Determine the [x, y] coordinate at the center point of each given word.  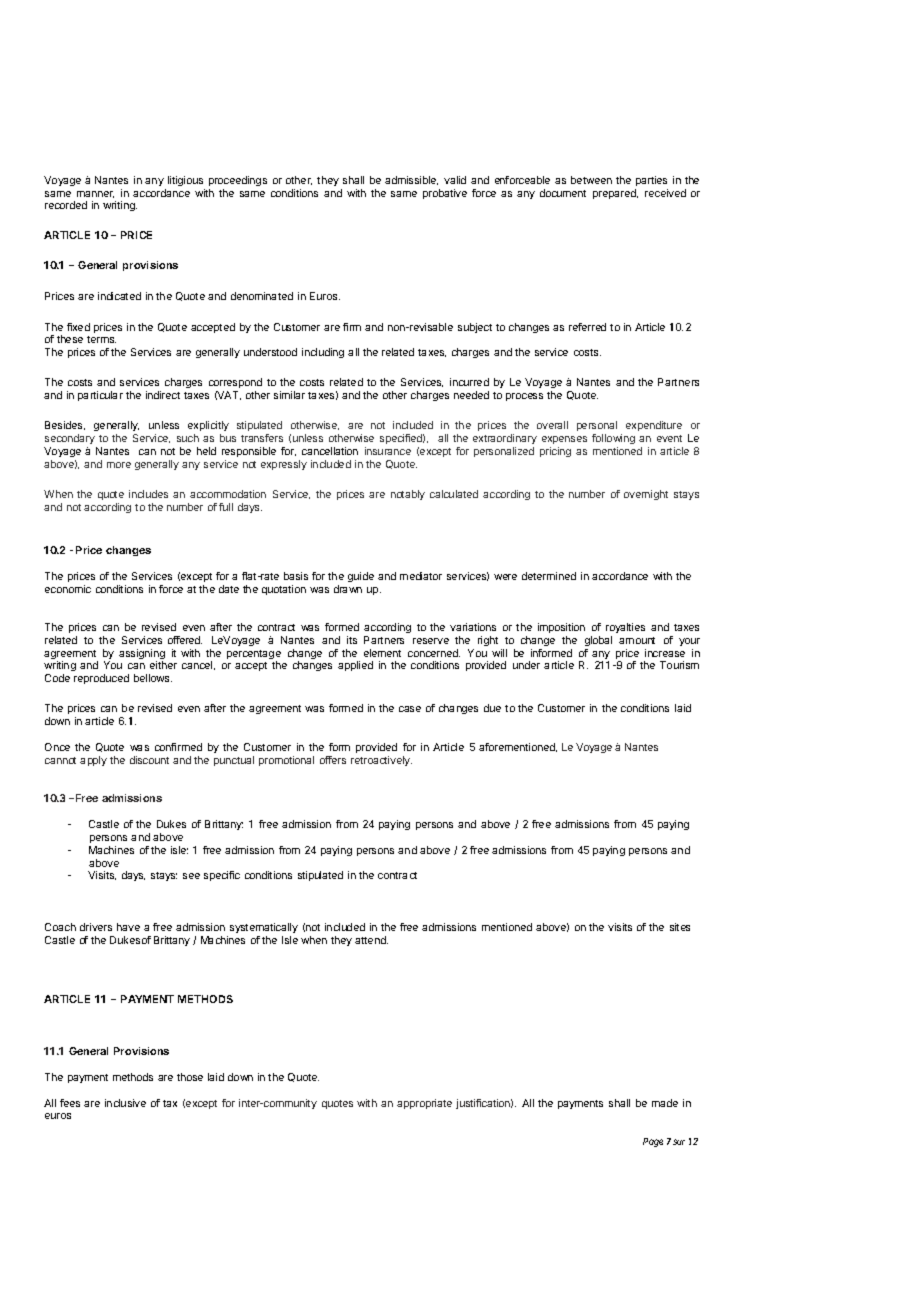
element [382, 653]
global [598, 641]
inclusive [125, 1103]
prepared [615, 194]
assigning [142, 655]
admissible [411, 180]
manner [95, 194]
